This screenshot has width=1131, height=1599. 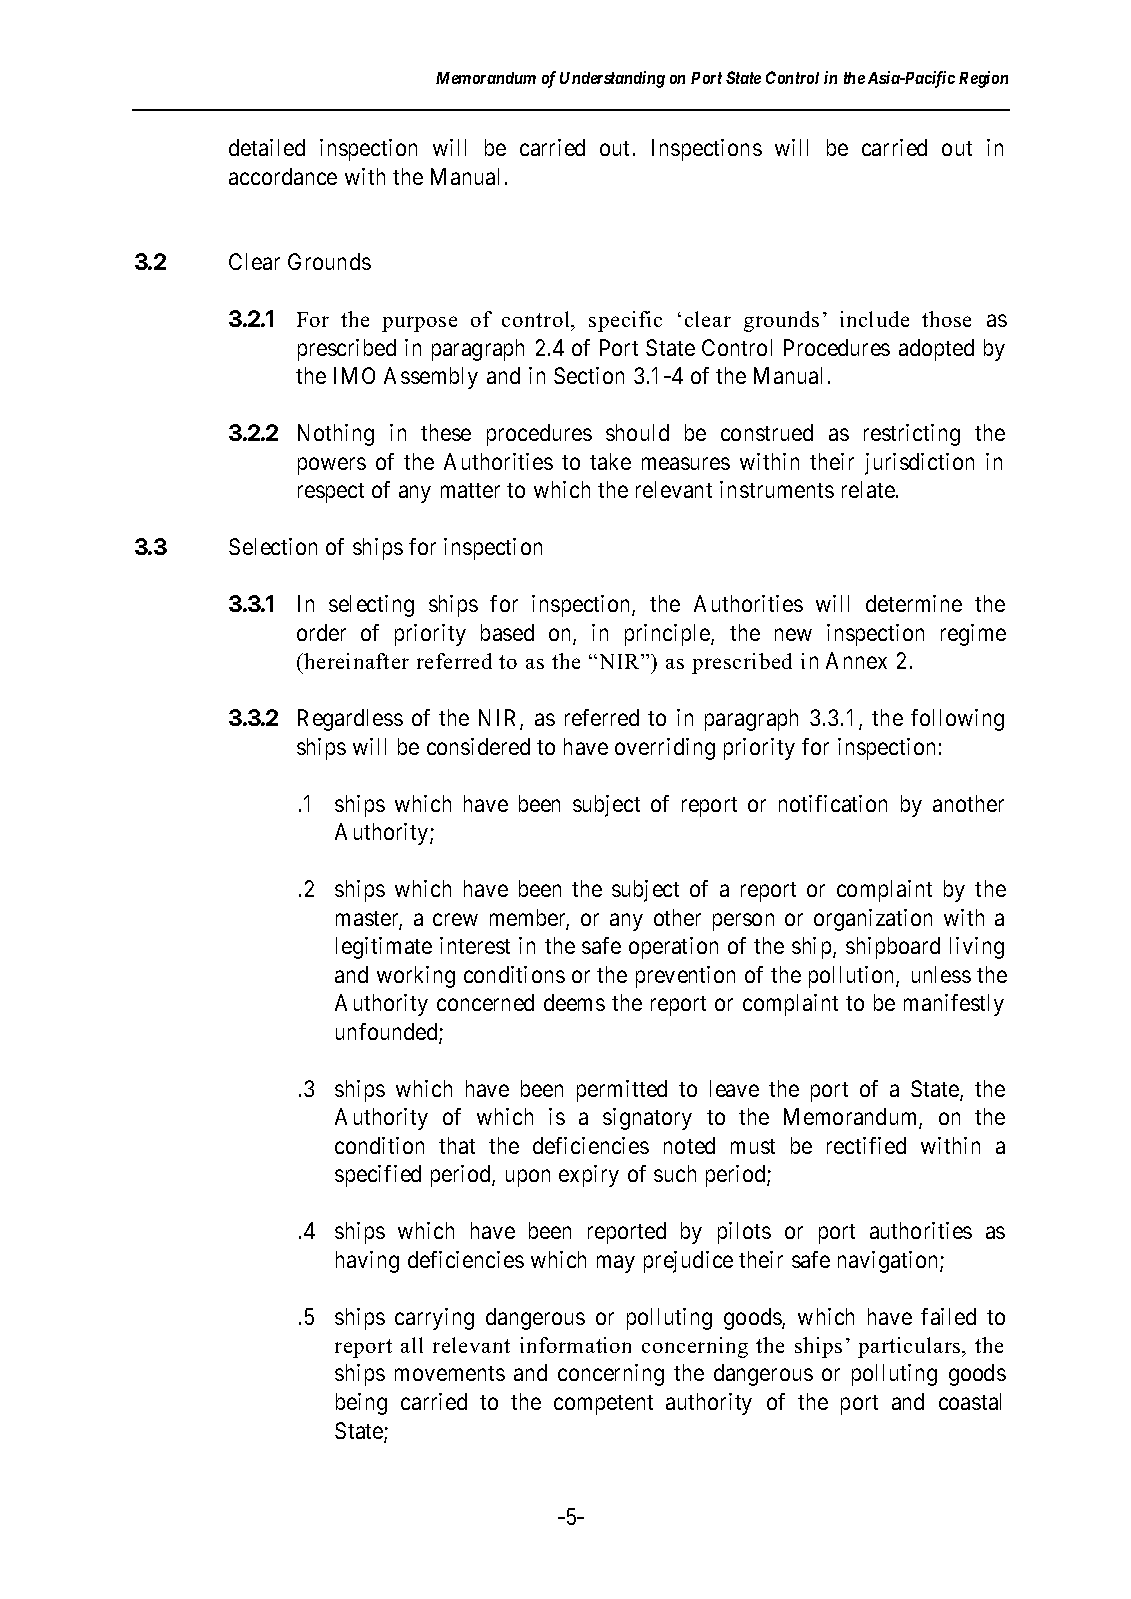 I want to click on Understanding, so click(x=612, y=79).
